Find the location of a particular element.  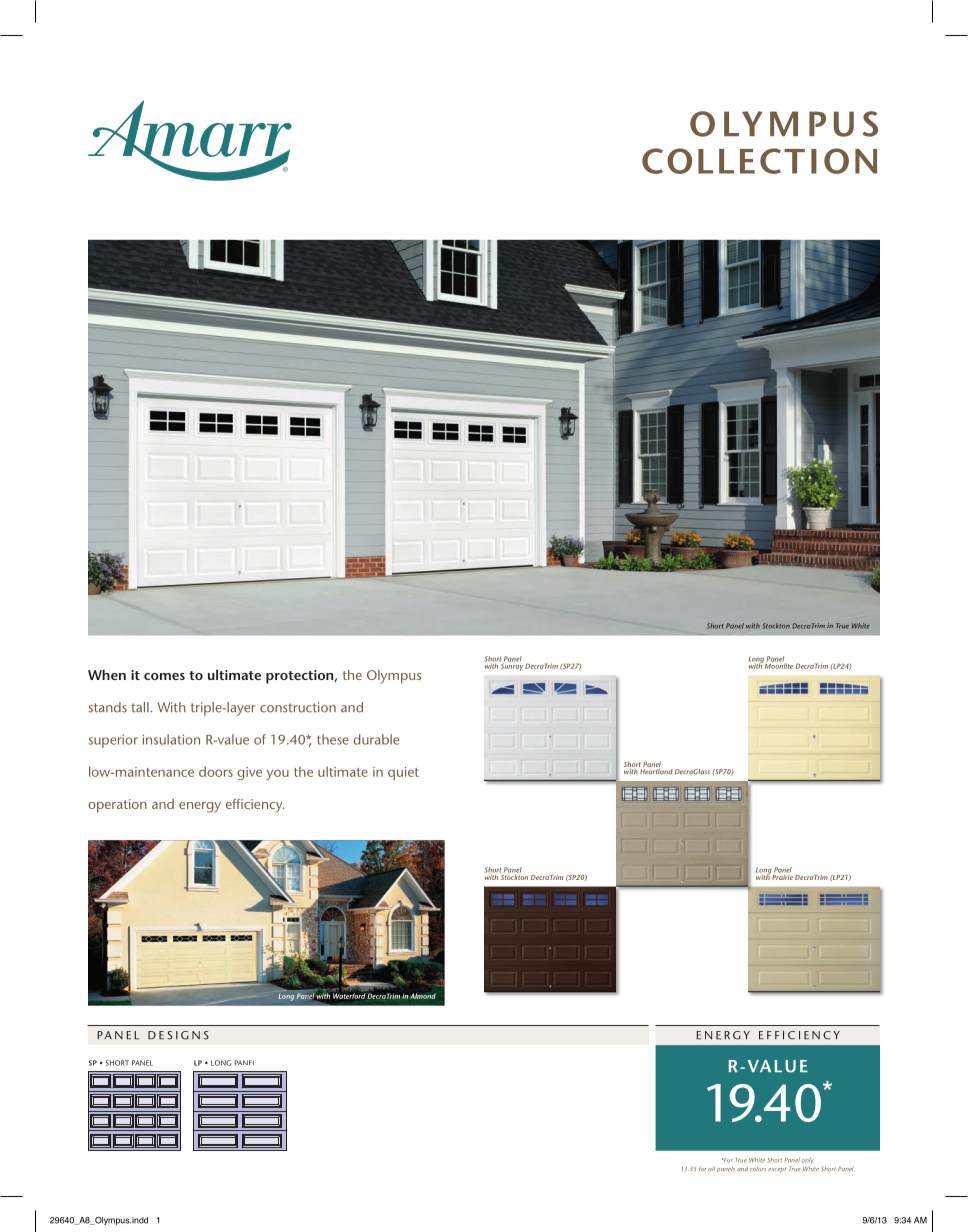

construction is located at coordinates (298, 707).
